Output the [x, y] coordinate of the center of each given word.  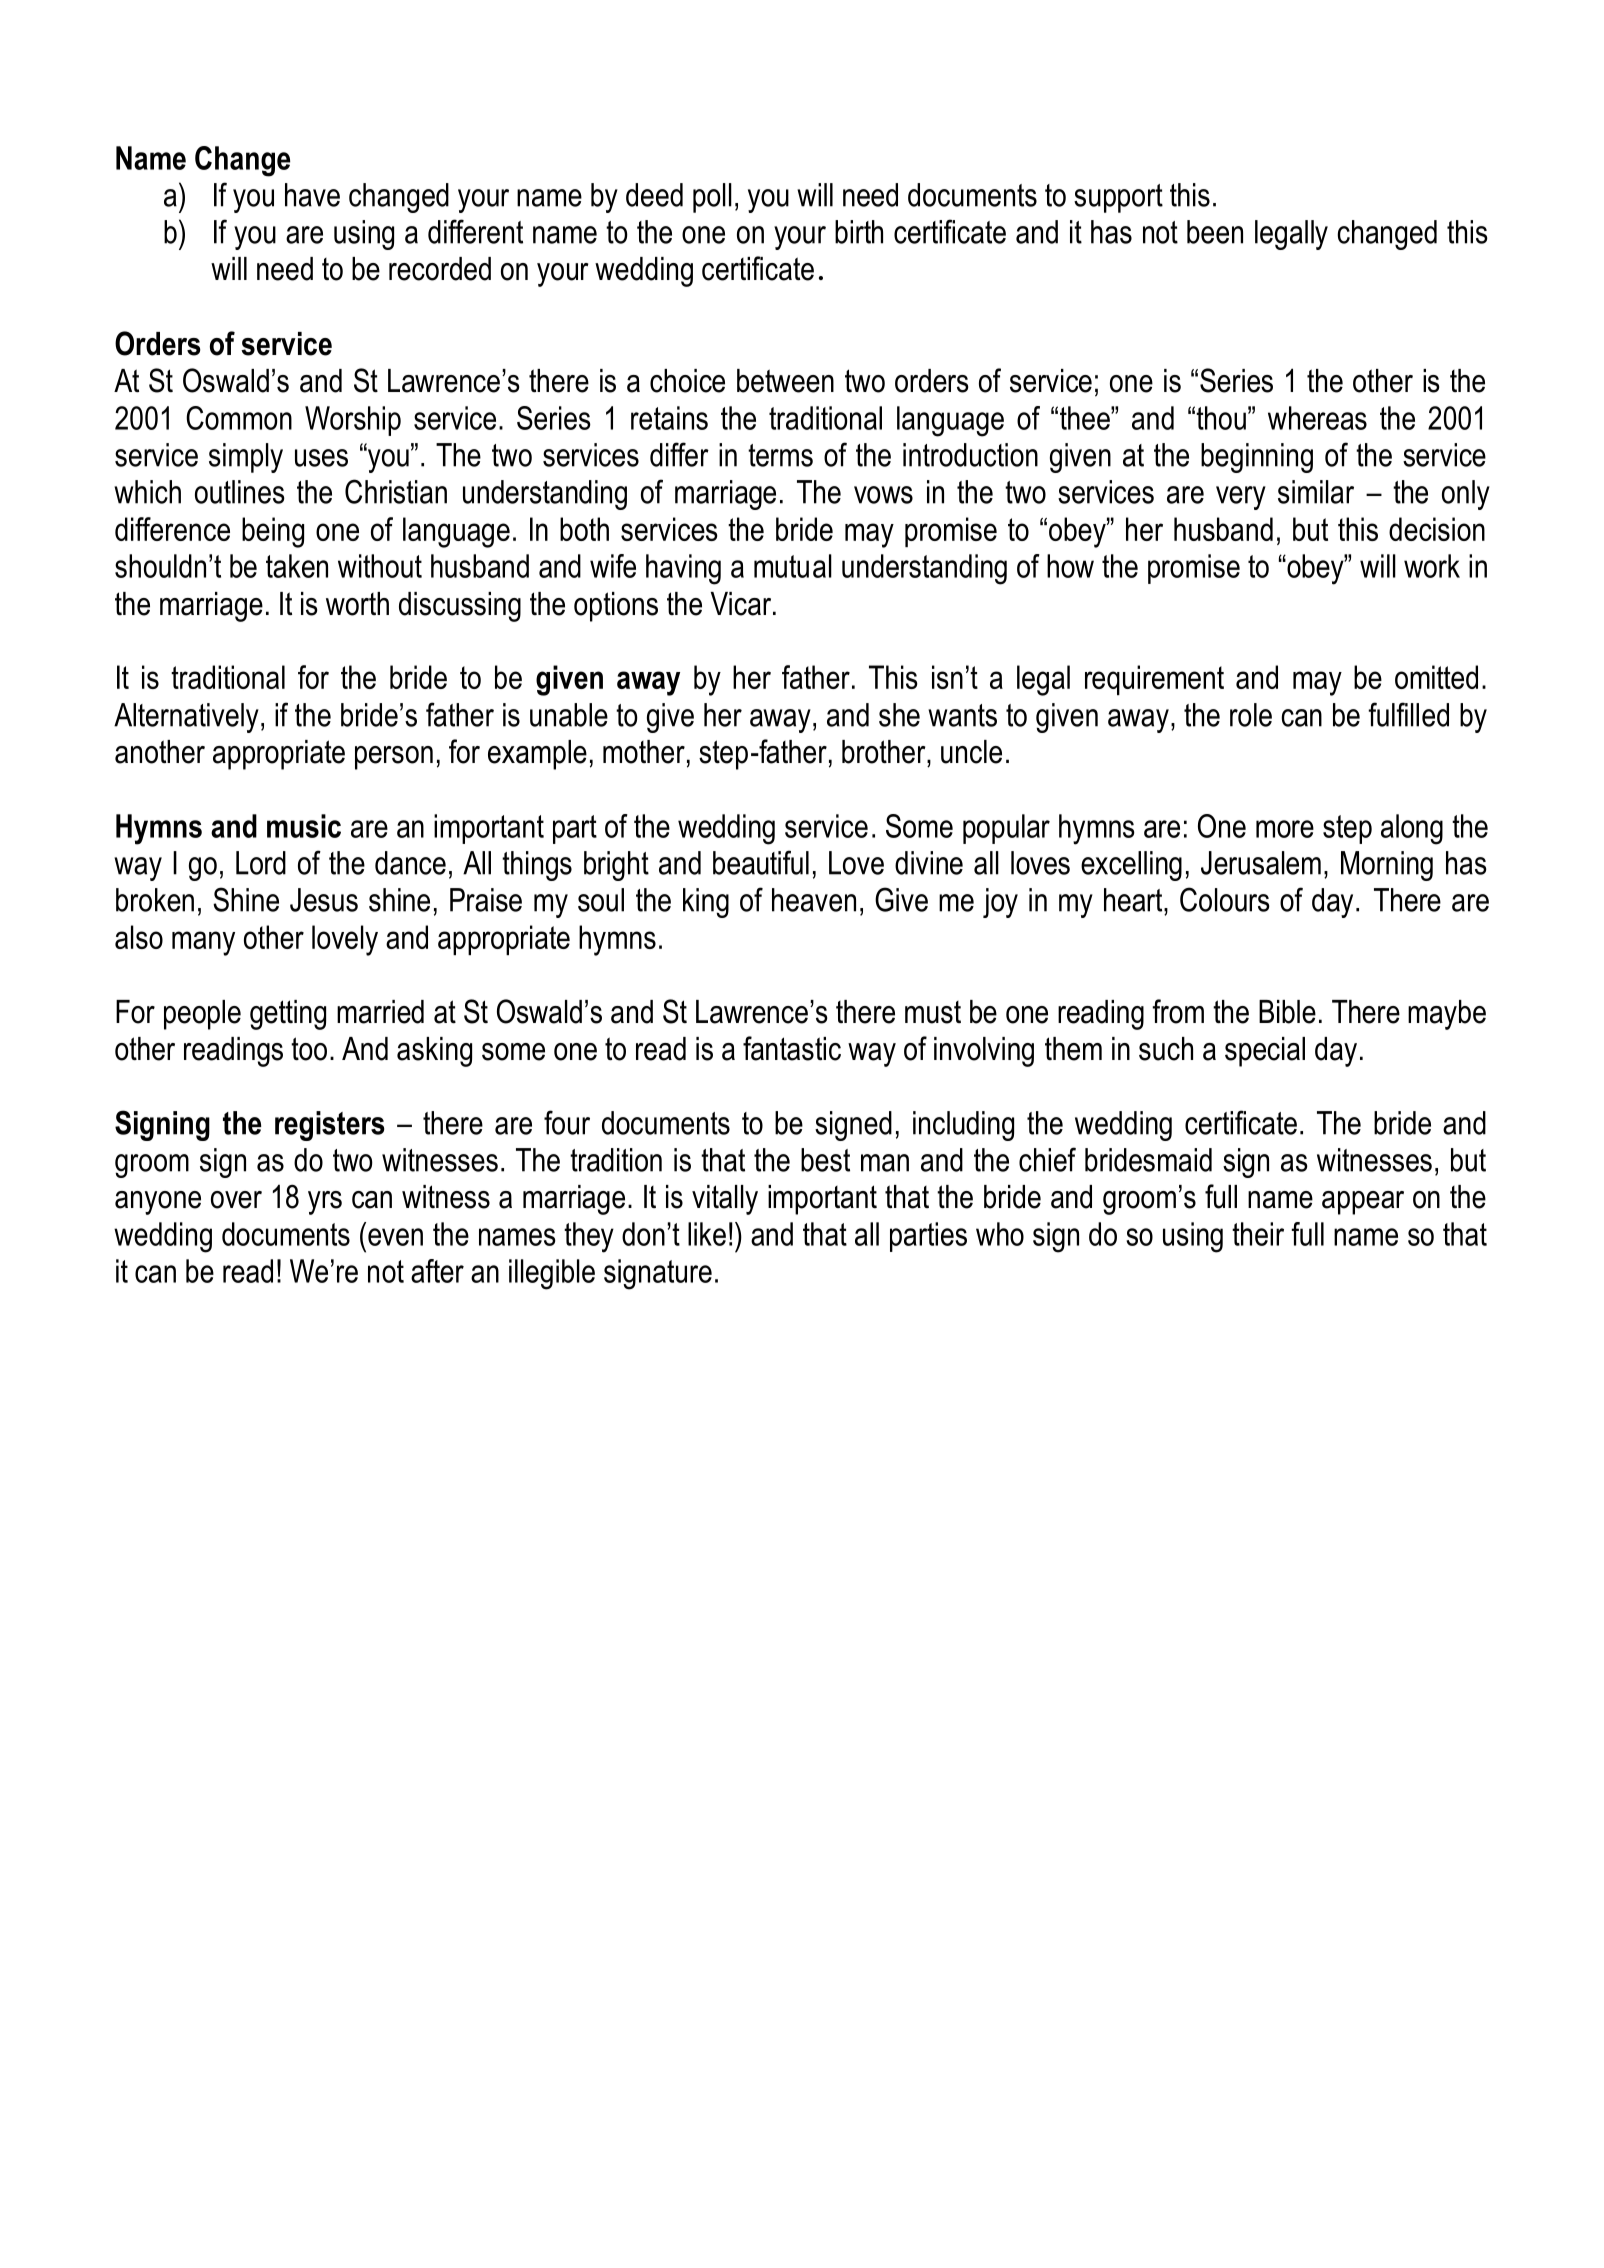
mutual [793, 566]
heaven [814, 900]
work [1432, 566]
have [312, 195]
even [395, 1237]
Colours [1225, 899]
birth [859, 232]
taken [297, 566]
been [1215, 232]
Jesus [324, 900]
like [707, 1234]
